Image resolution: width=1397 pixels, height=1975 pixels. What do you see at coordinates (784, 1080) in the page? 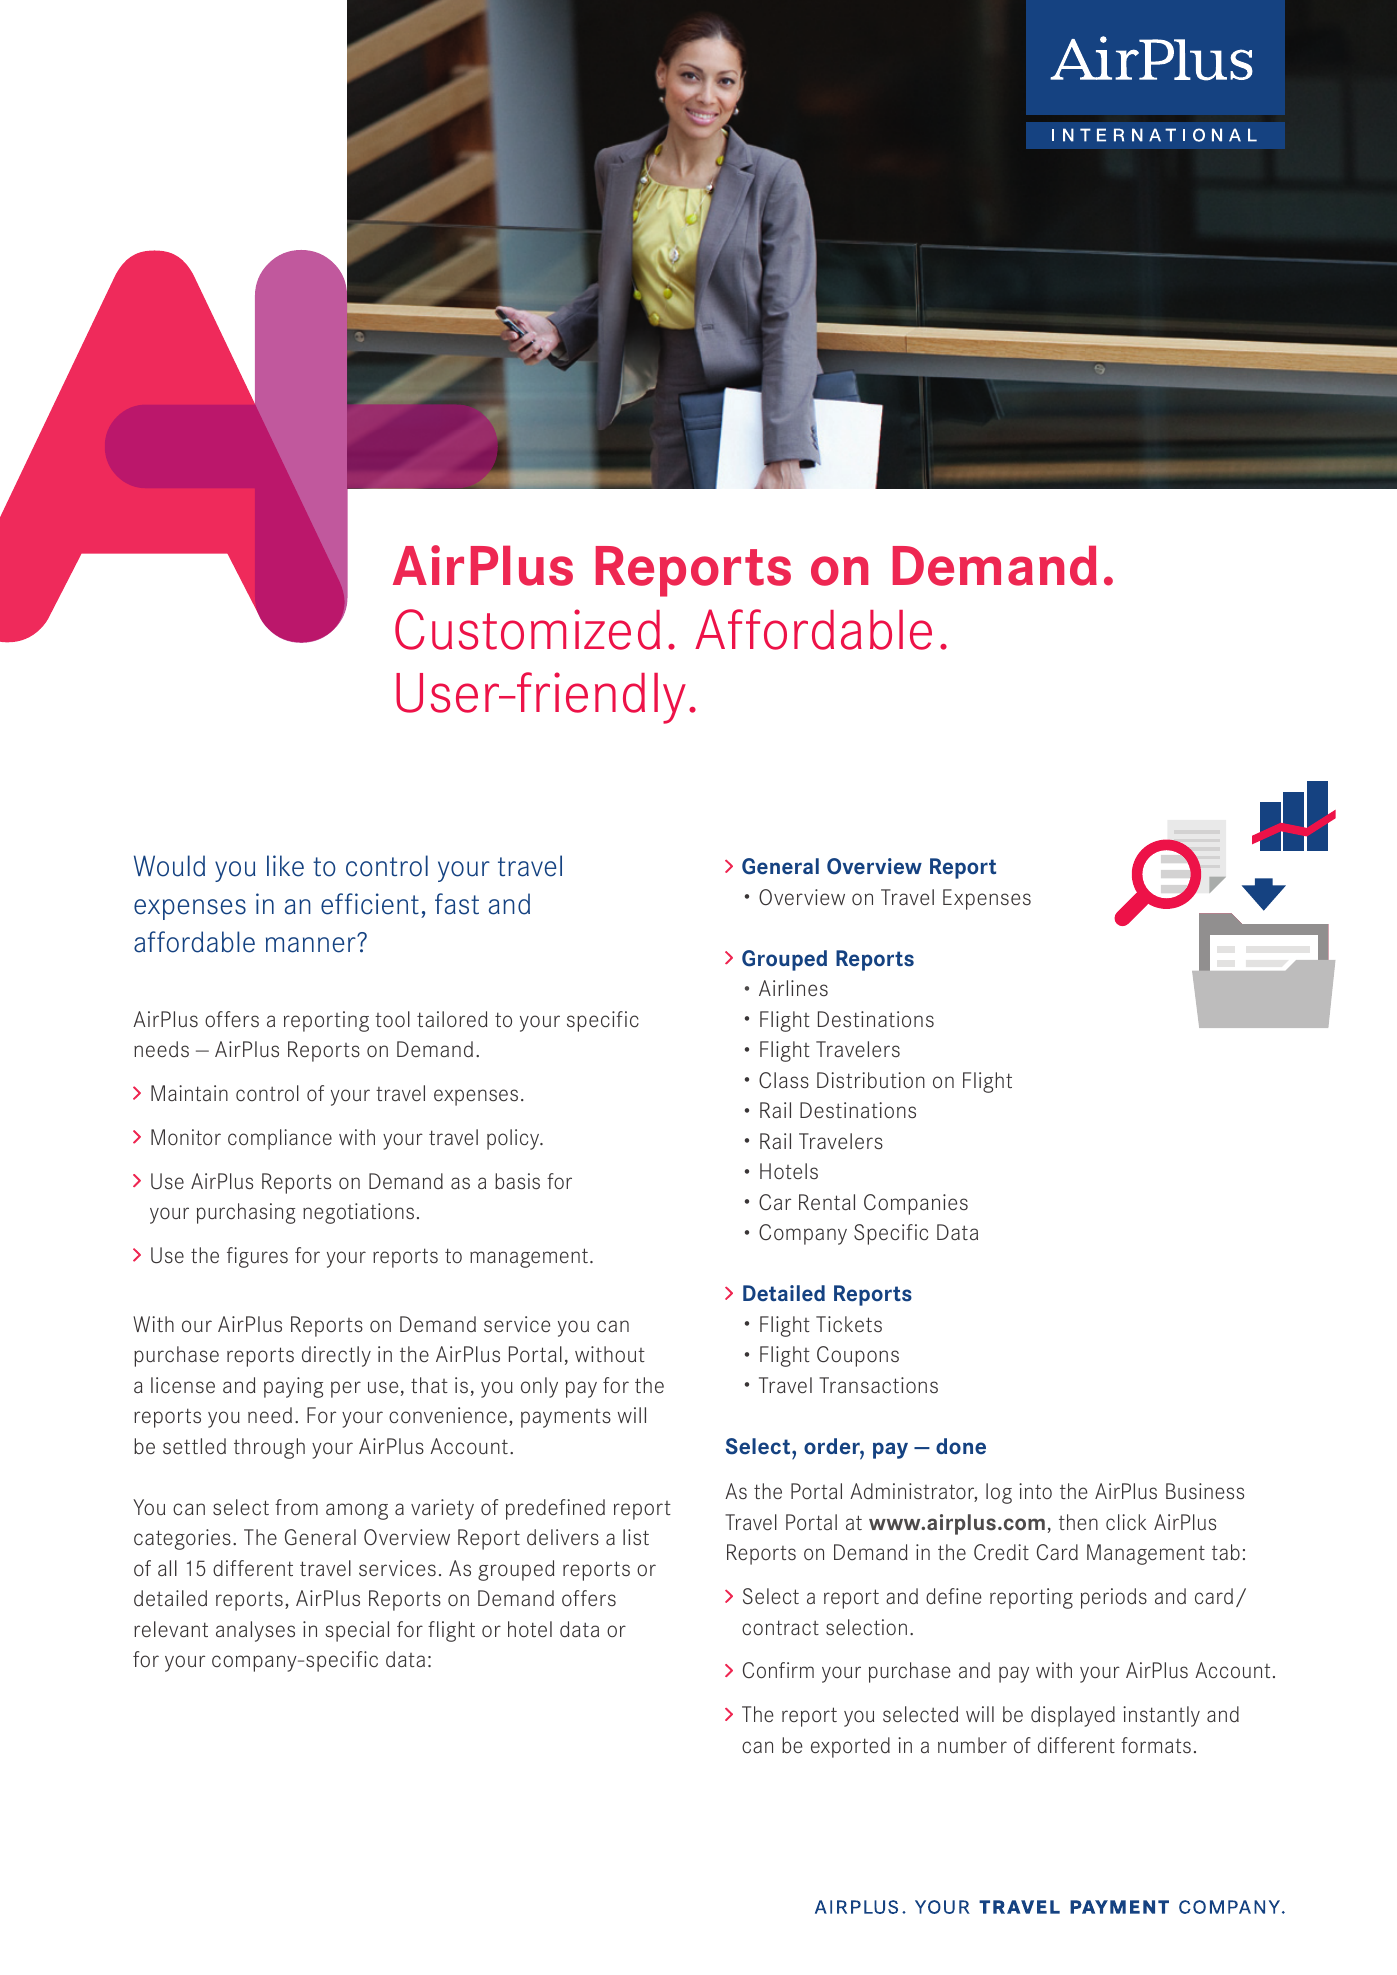
I see `Class` at bounding box center [784, 1080].
